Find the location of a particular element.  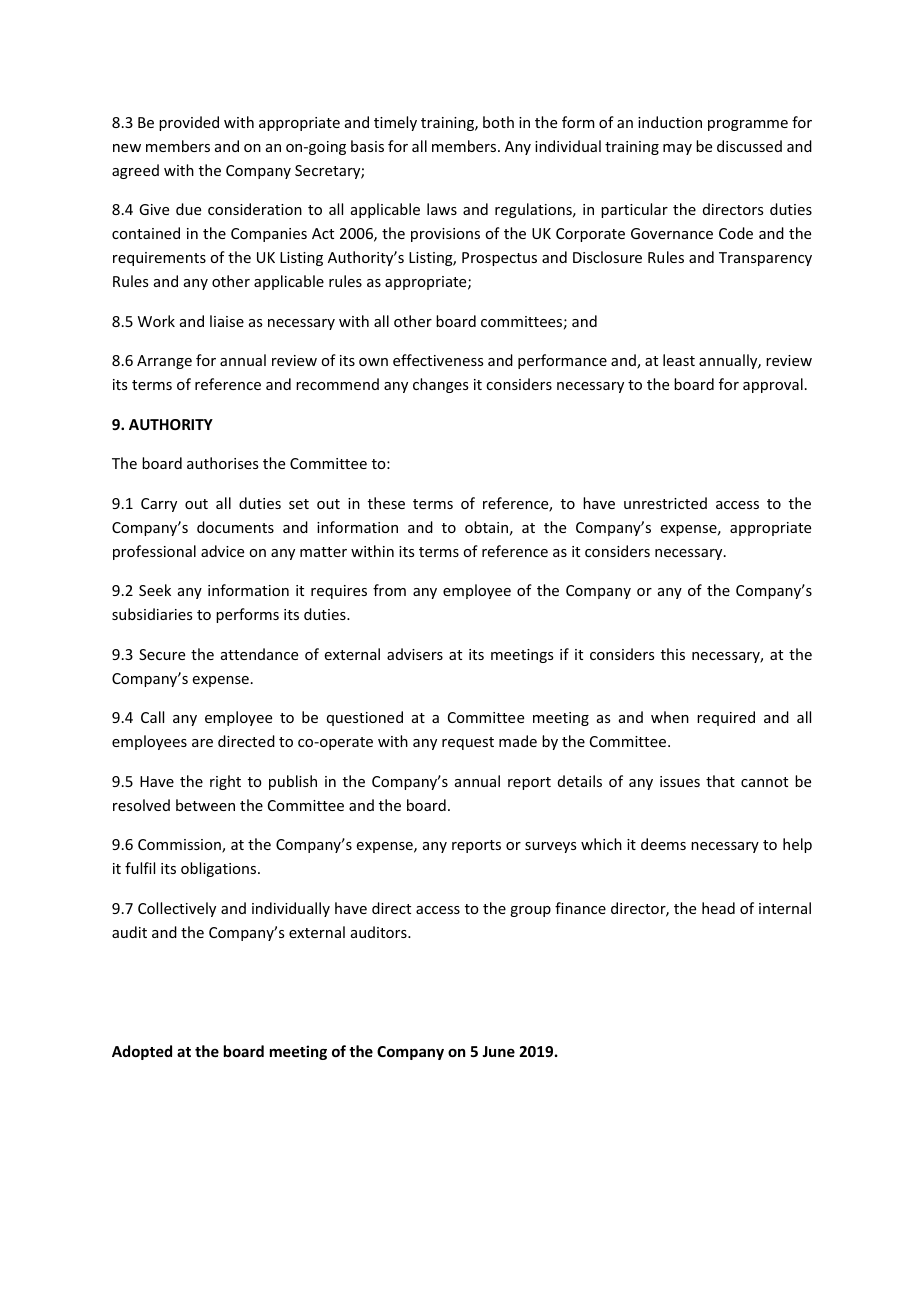

from is located at coordinates (389, 590).
